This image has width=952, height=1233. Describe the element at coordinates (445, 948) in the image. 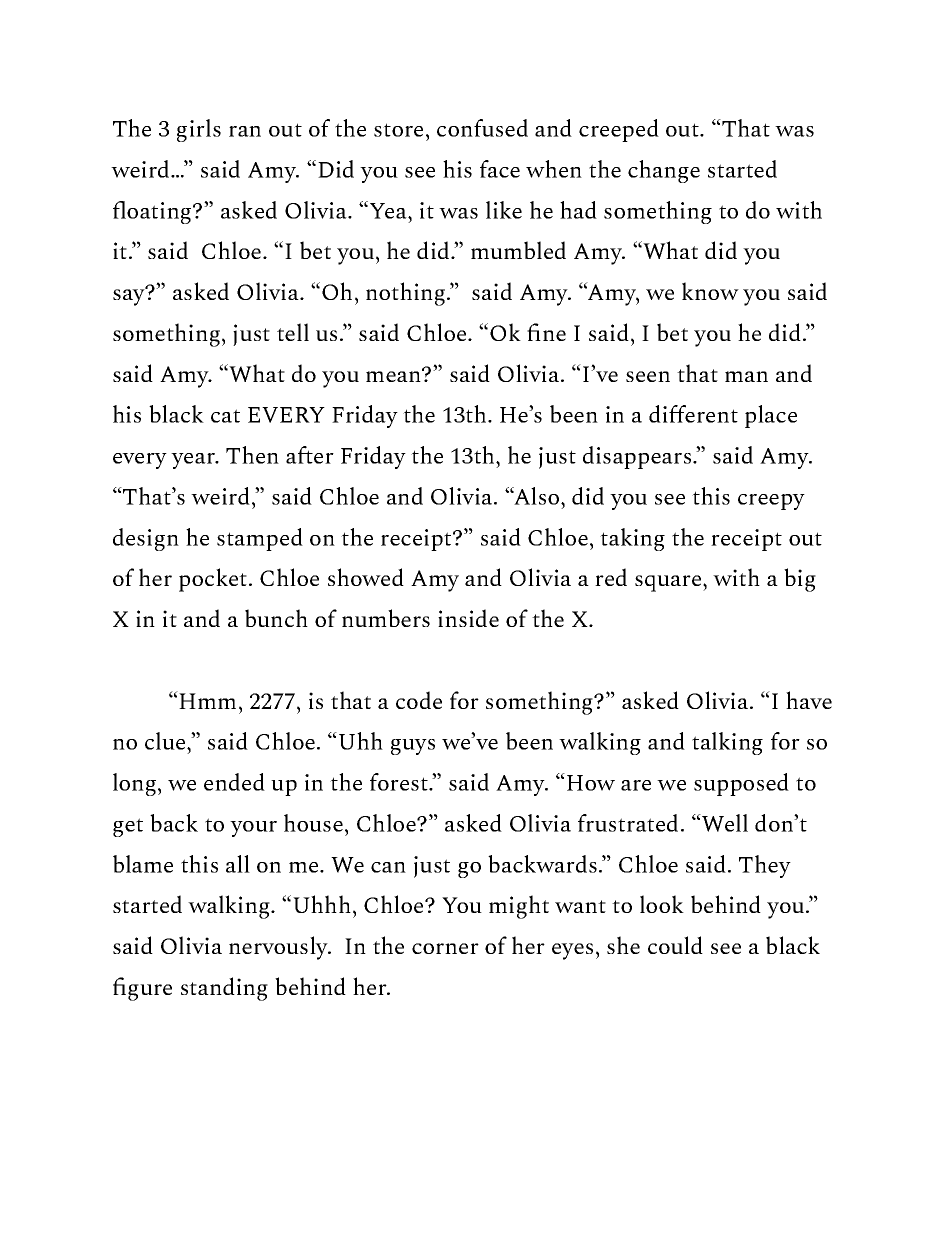

I see `corner` at that location.
